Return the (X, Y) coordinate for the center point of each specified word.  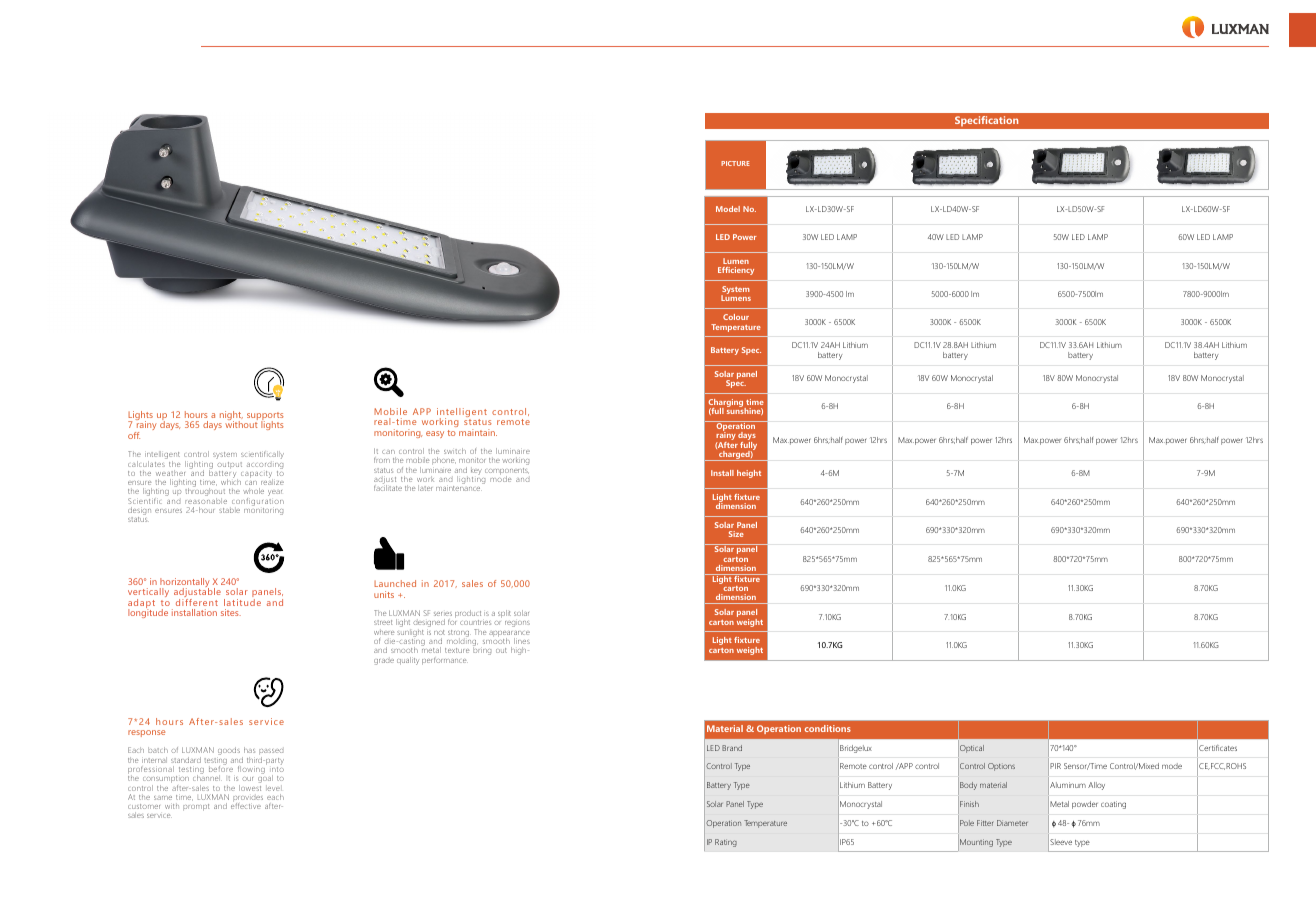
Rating (726, 843)
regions (517, 624)
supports (265, 417)
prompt (196, 807)
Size (736, 534)
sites (231, 612)
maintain (478, 432)
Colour (736, 317)
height (749, 474)
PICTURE (735, 163)
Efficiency (736, 271)
